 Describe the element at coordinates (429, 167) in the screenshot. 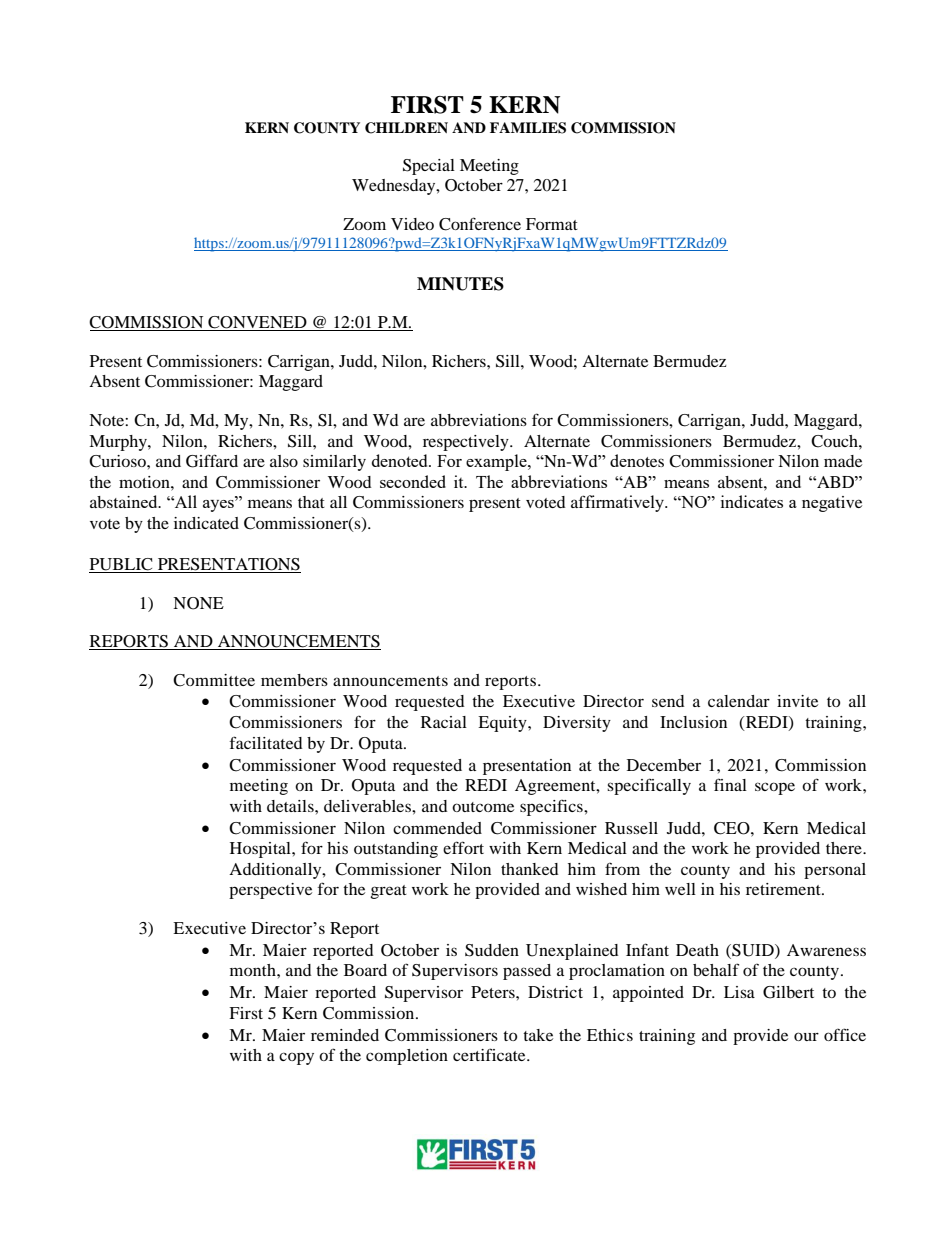

I see `Special` at that location.
